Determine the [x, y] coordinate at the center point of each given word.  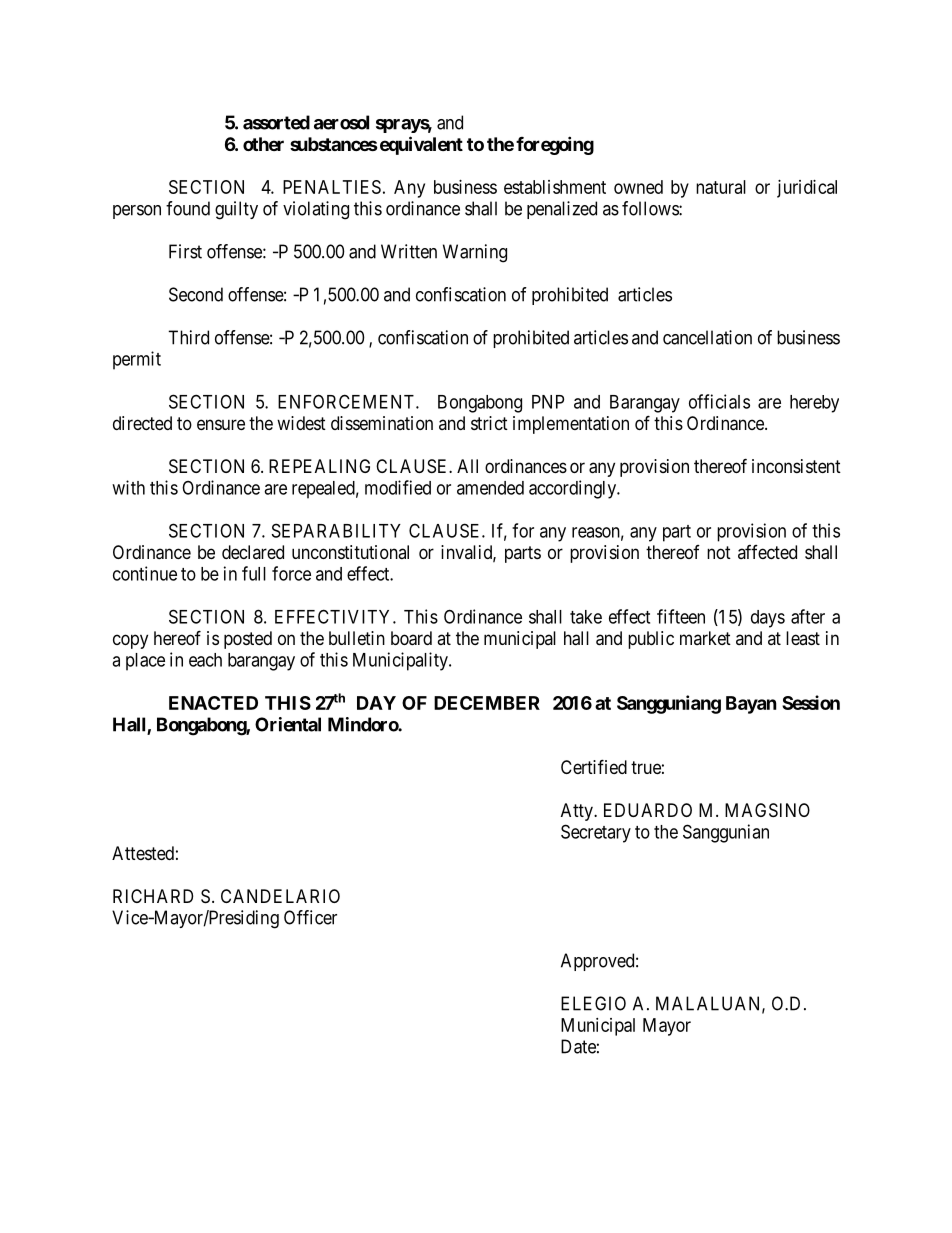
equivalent [420, 145]
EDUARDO [648, 810]
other [263, 144]
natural [721, 187]
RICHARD [153, 896]
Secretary [596, 833]
